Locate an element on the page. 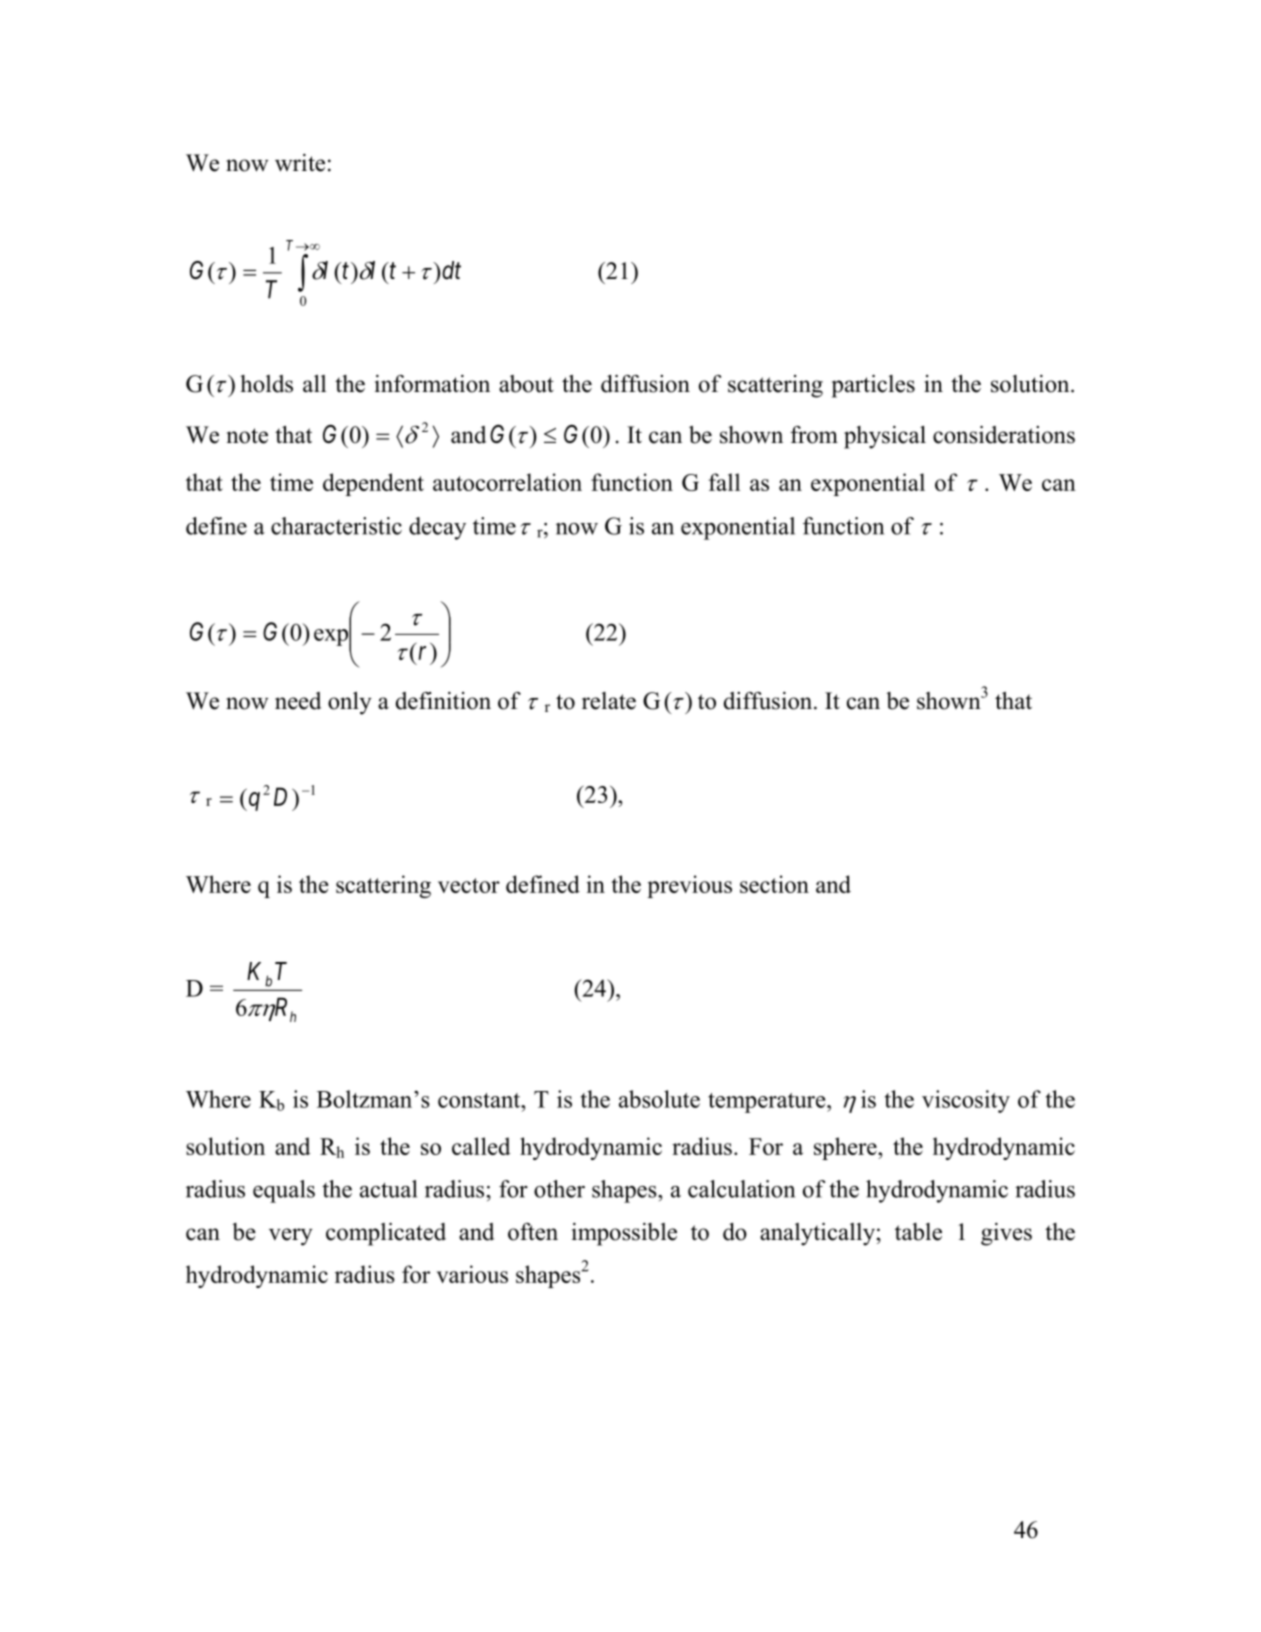 Image resolution: width=1261 pixels, height=1632 pixels. characteristic is located at coordinates (336, 526).
